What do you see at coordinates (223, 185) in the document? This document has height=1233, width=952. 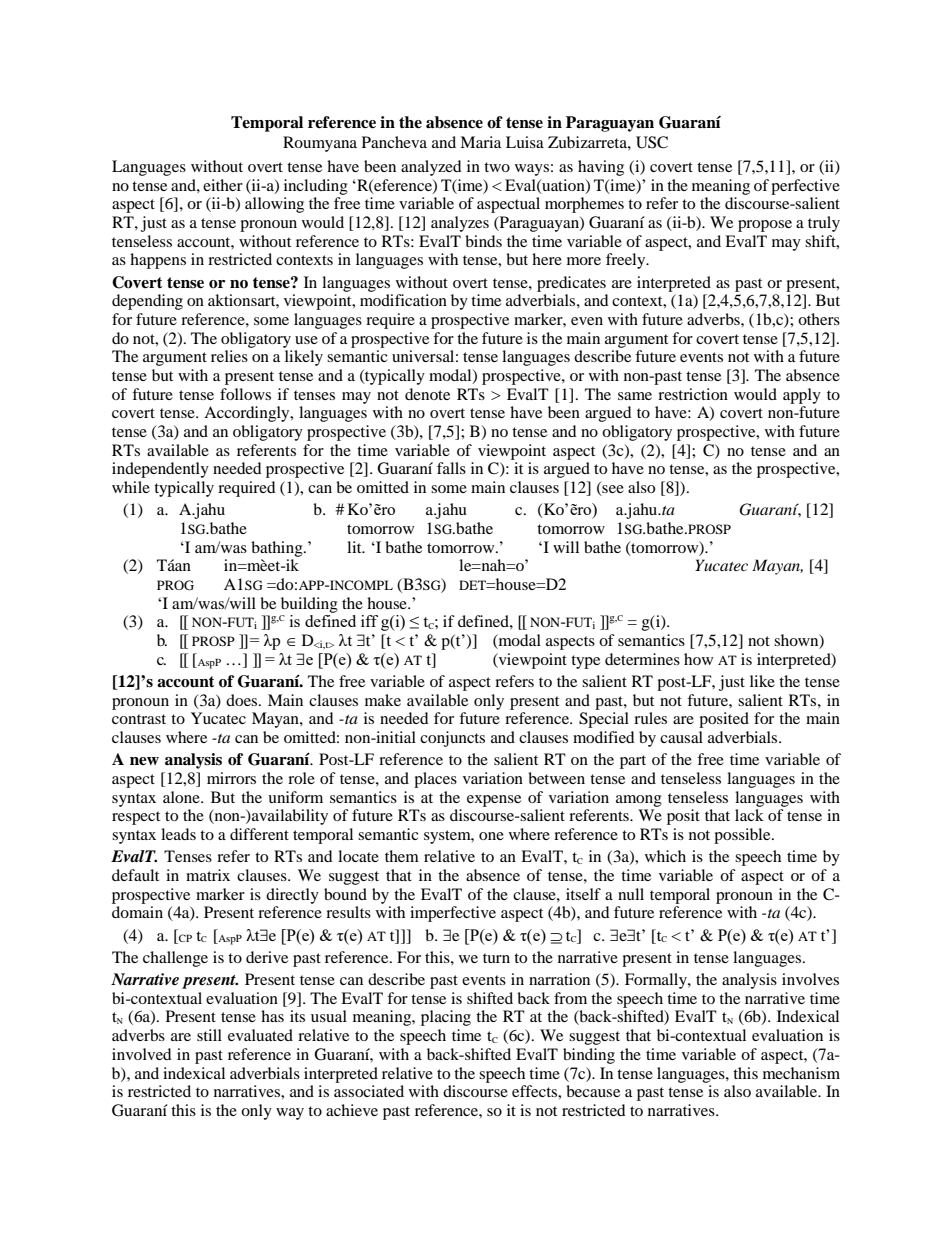 I see `either` at bounding box center [223, 185].
